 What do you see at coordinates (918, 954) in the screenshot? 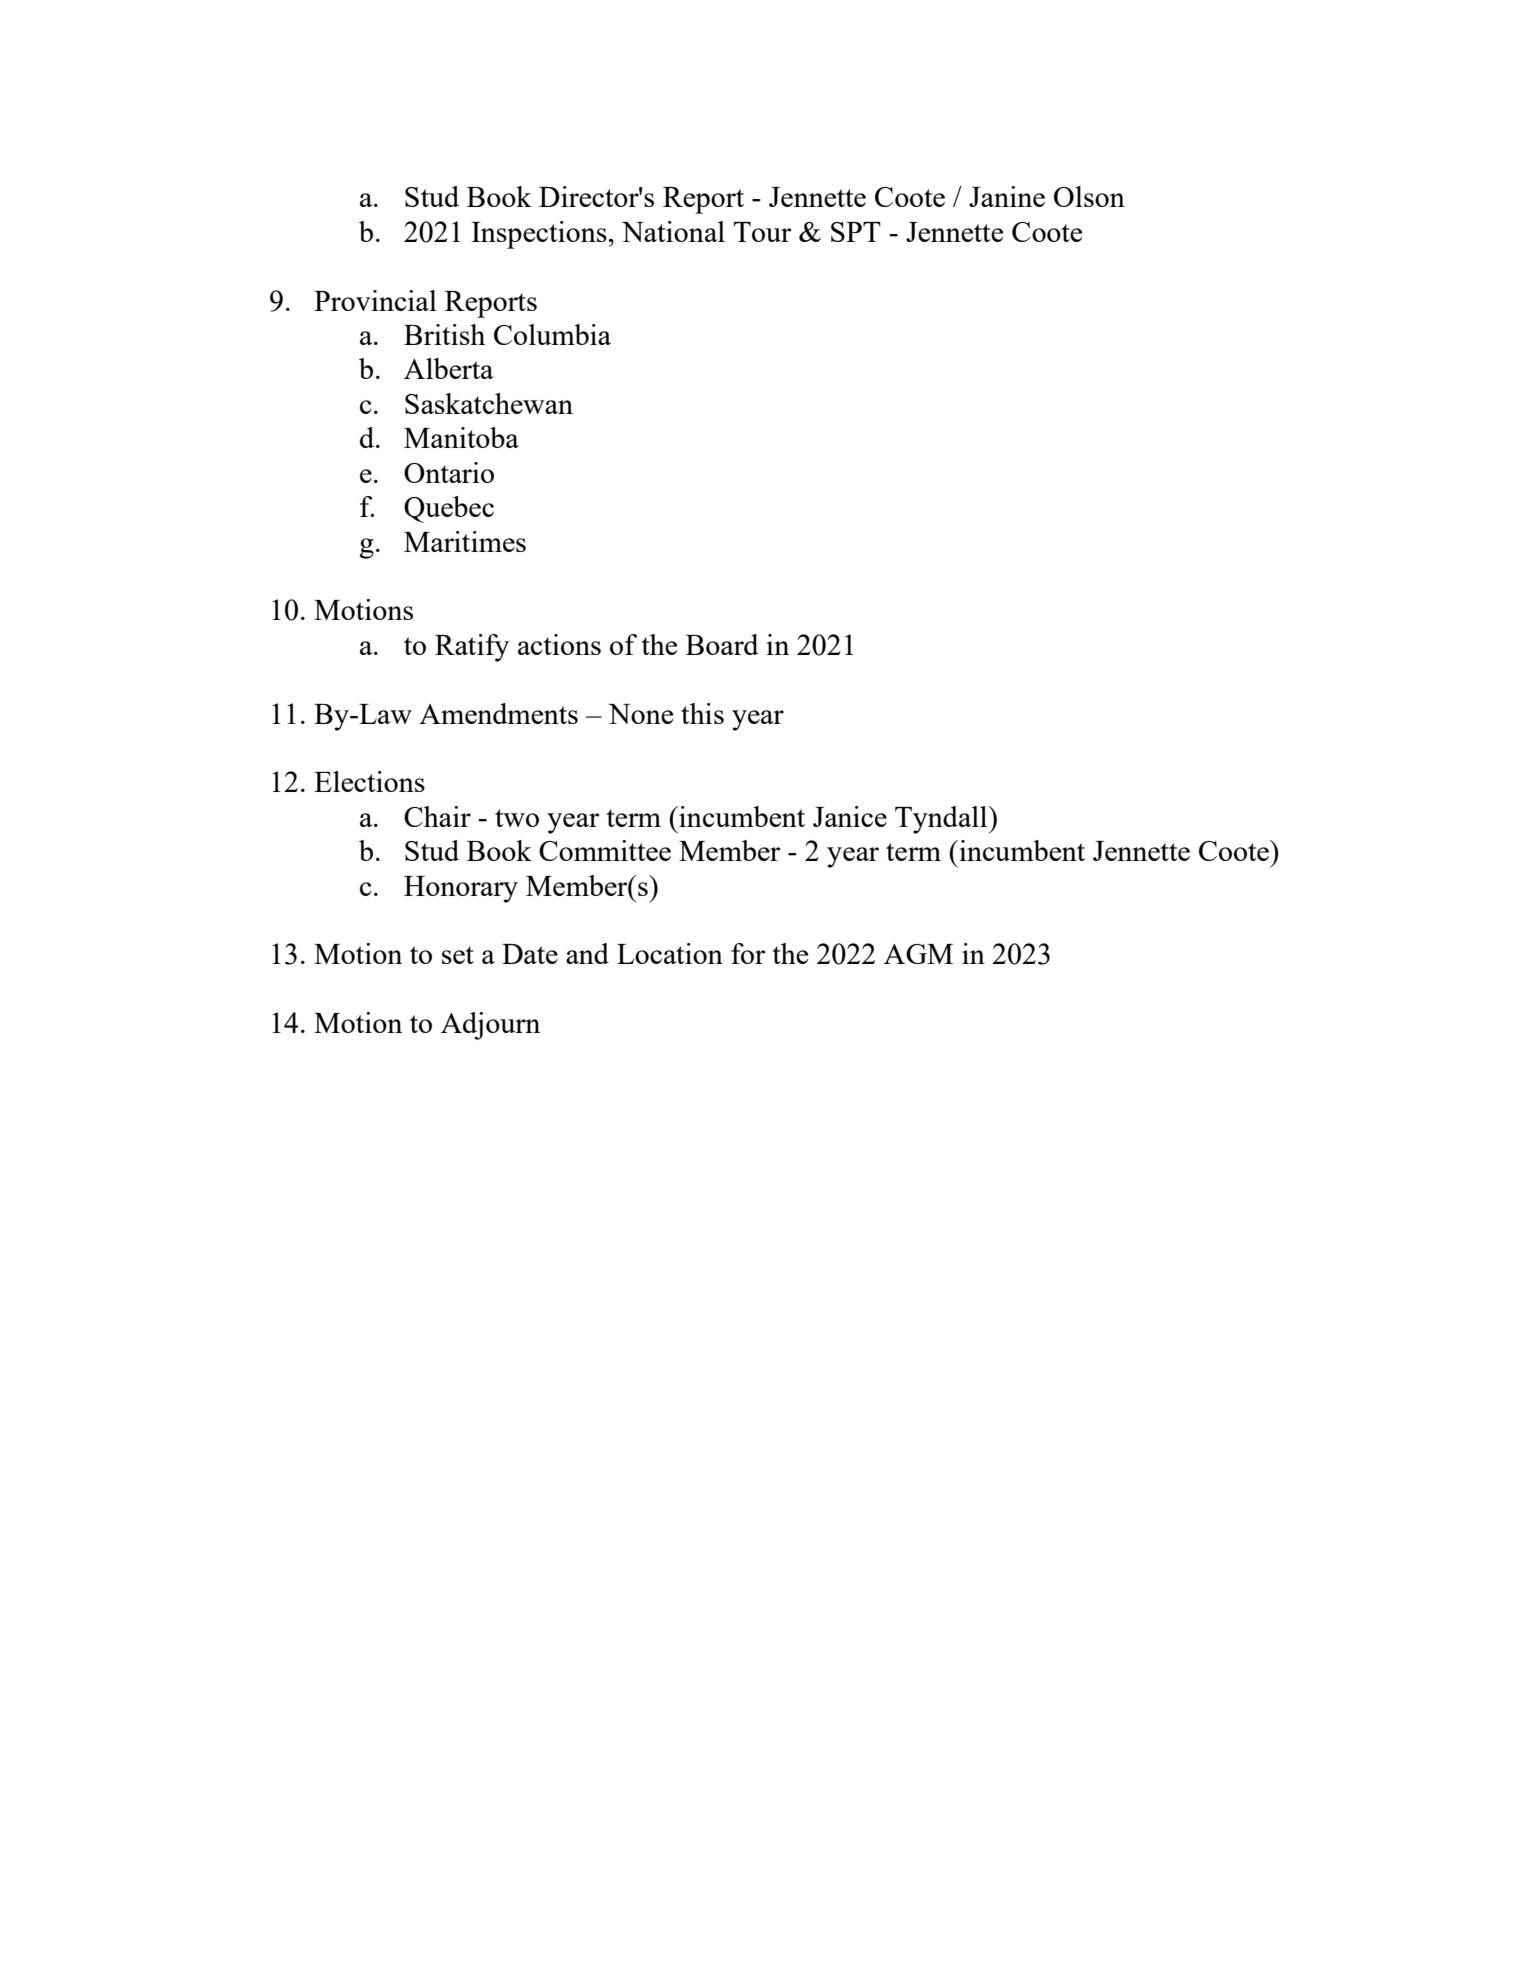
I see `AGM` at bounding box center [918, 954].
